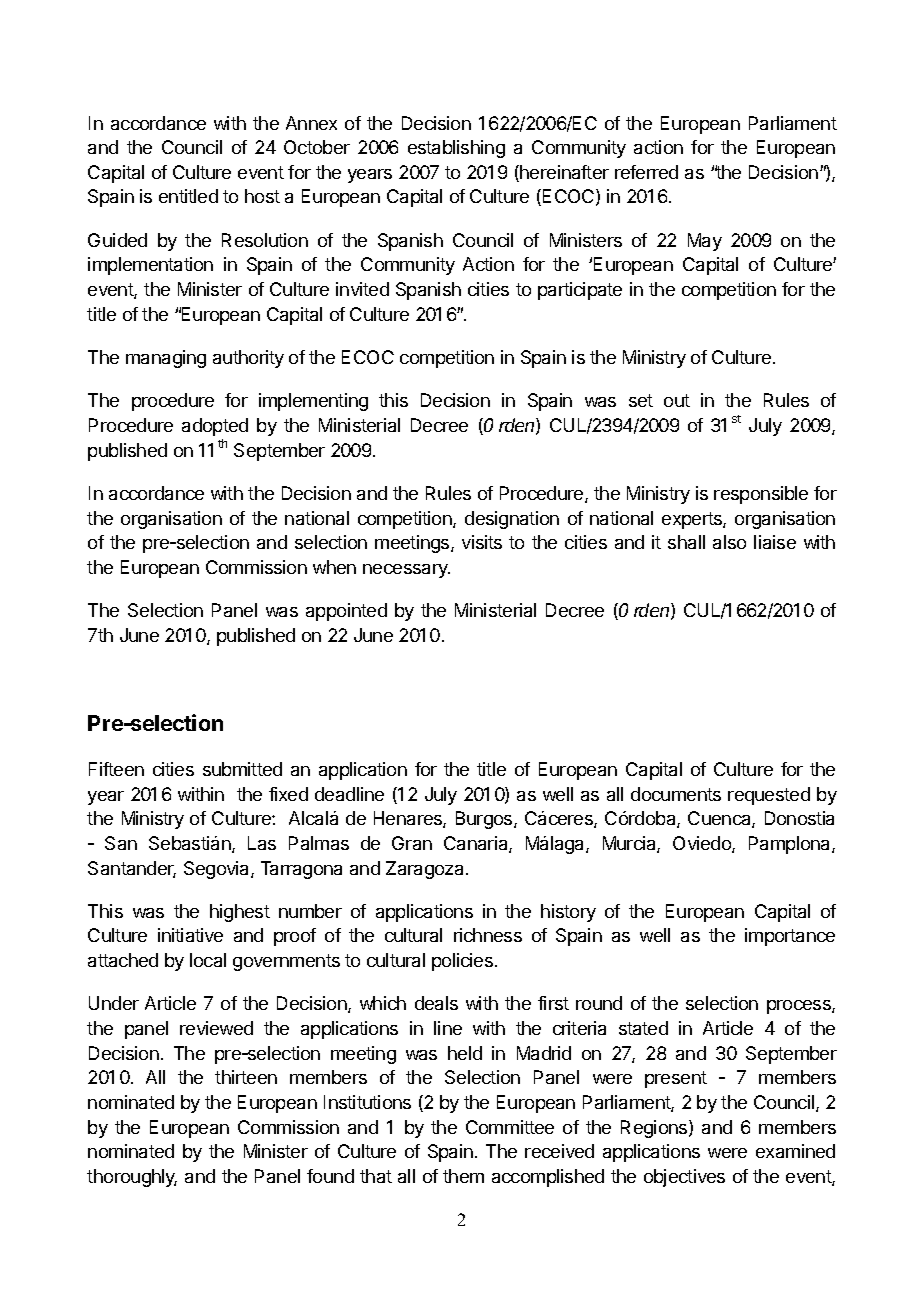  What do you see at coordinates (218, 870) in the image?
I see `Segovia` at bounding box center [218, 870].
